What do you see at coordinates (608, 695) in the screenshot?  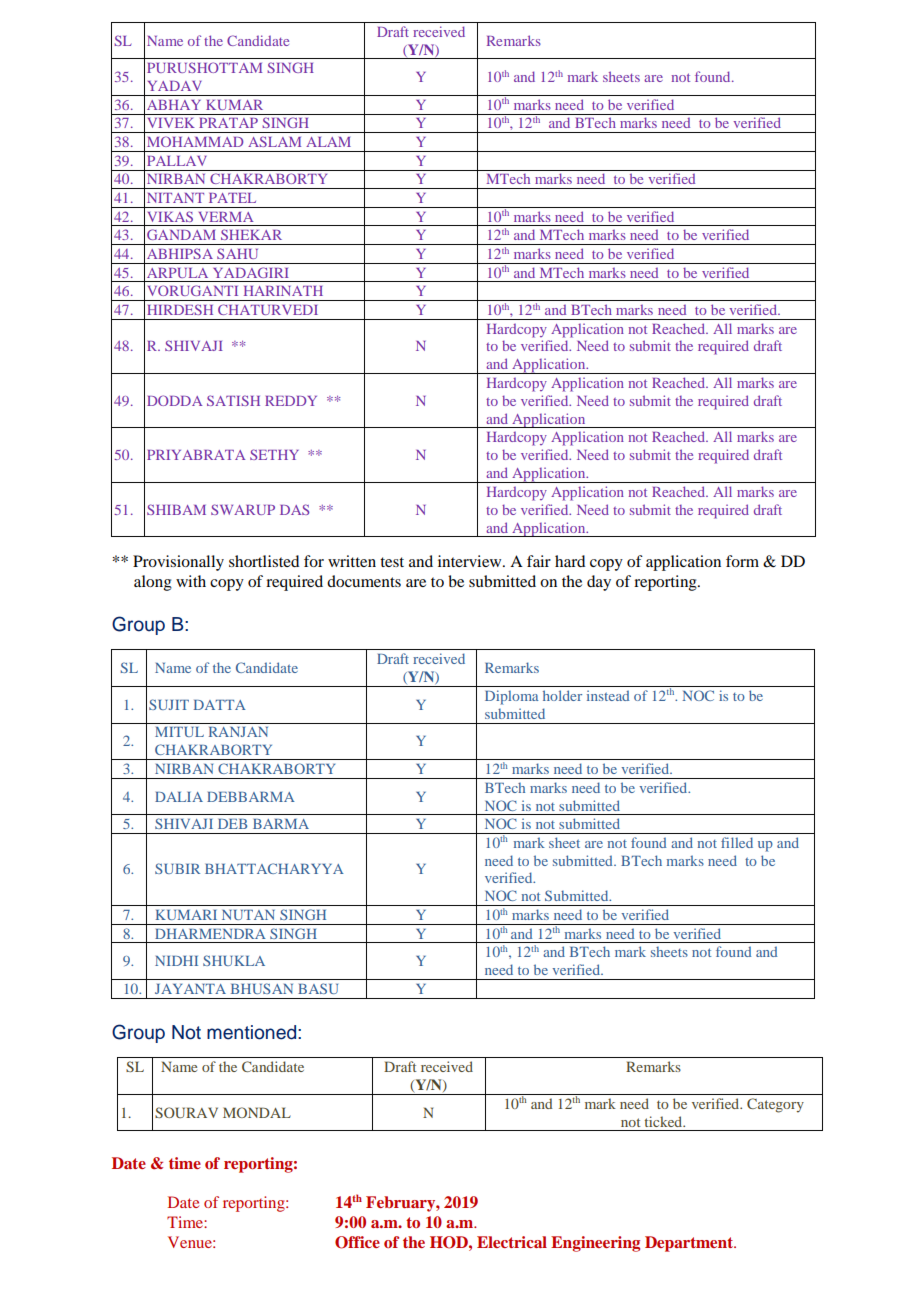 I see `instead` at bounding box center [608, 695].
